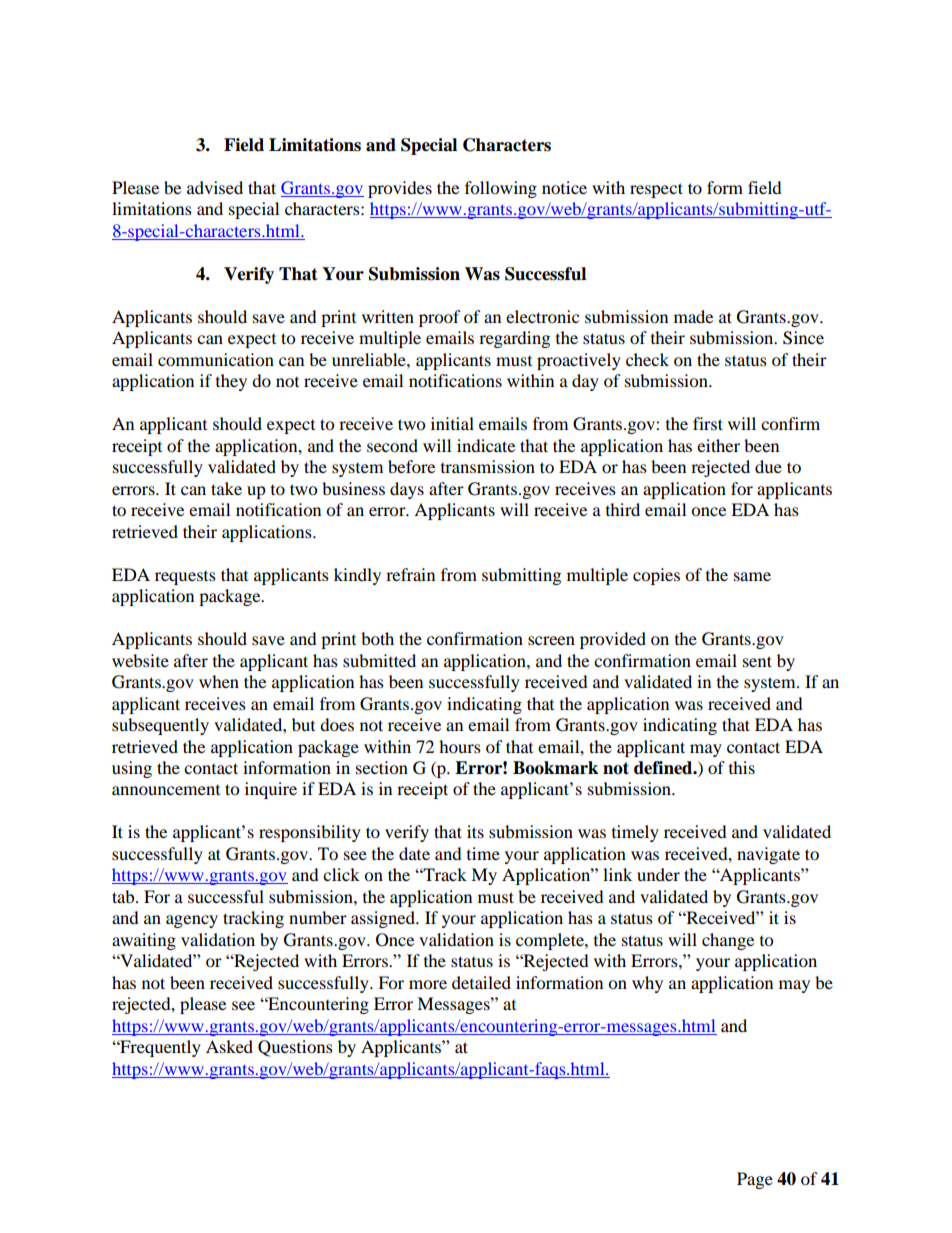 The image size is (952, 1233). What do you see at coordinates (757, 661) in the document?
I see `sent` at bounding box center [757, 661].
